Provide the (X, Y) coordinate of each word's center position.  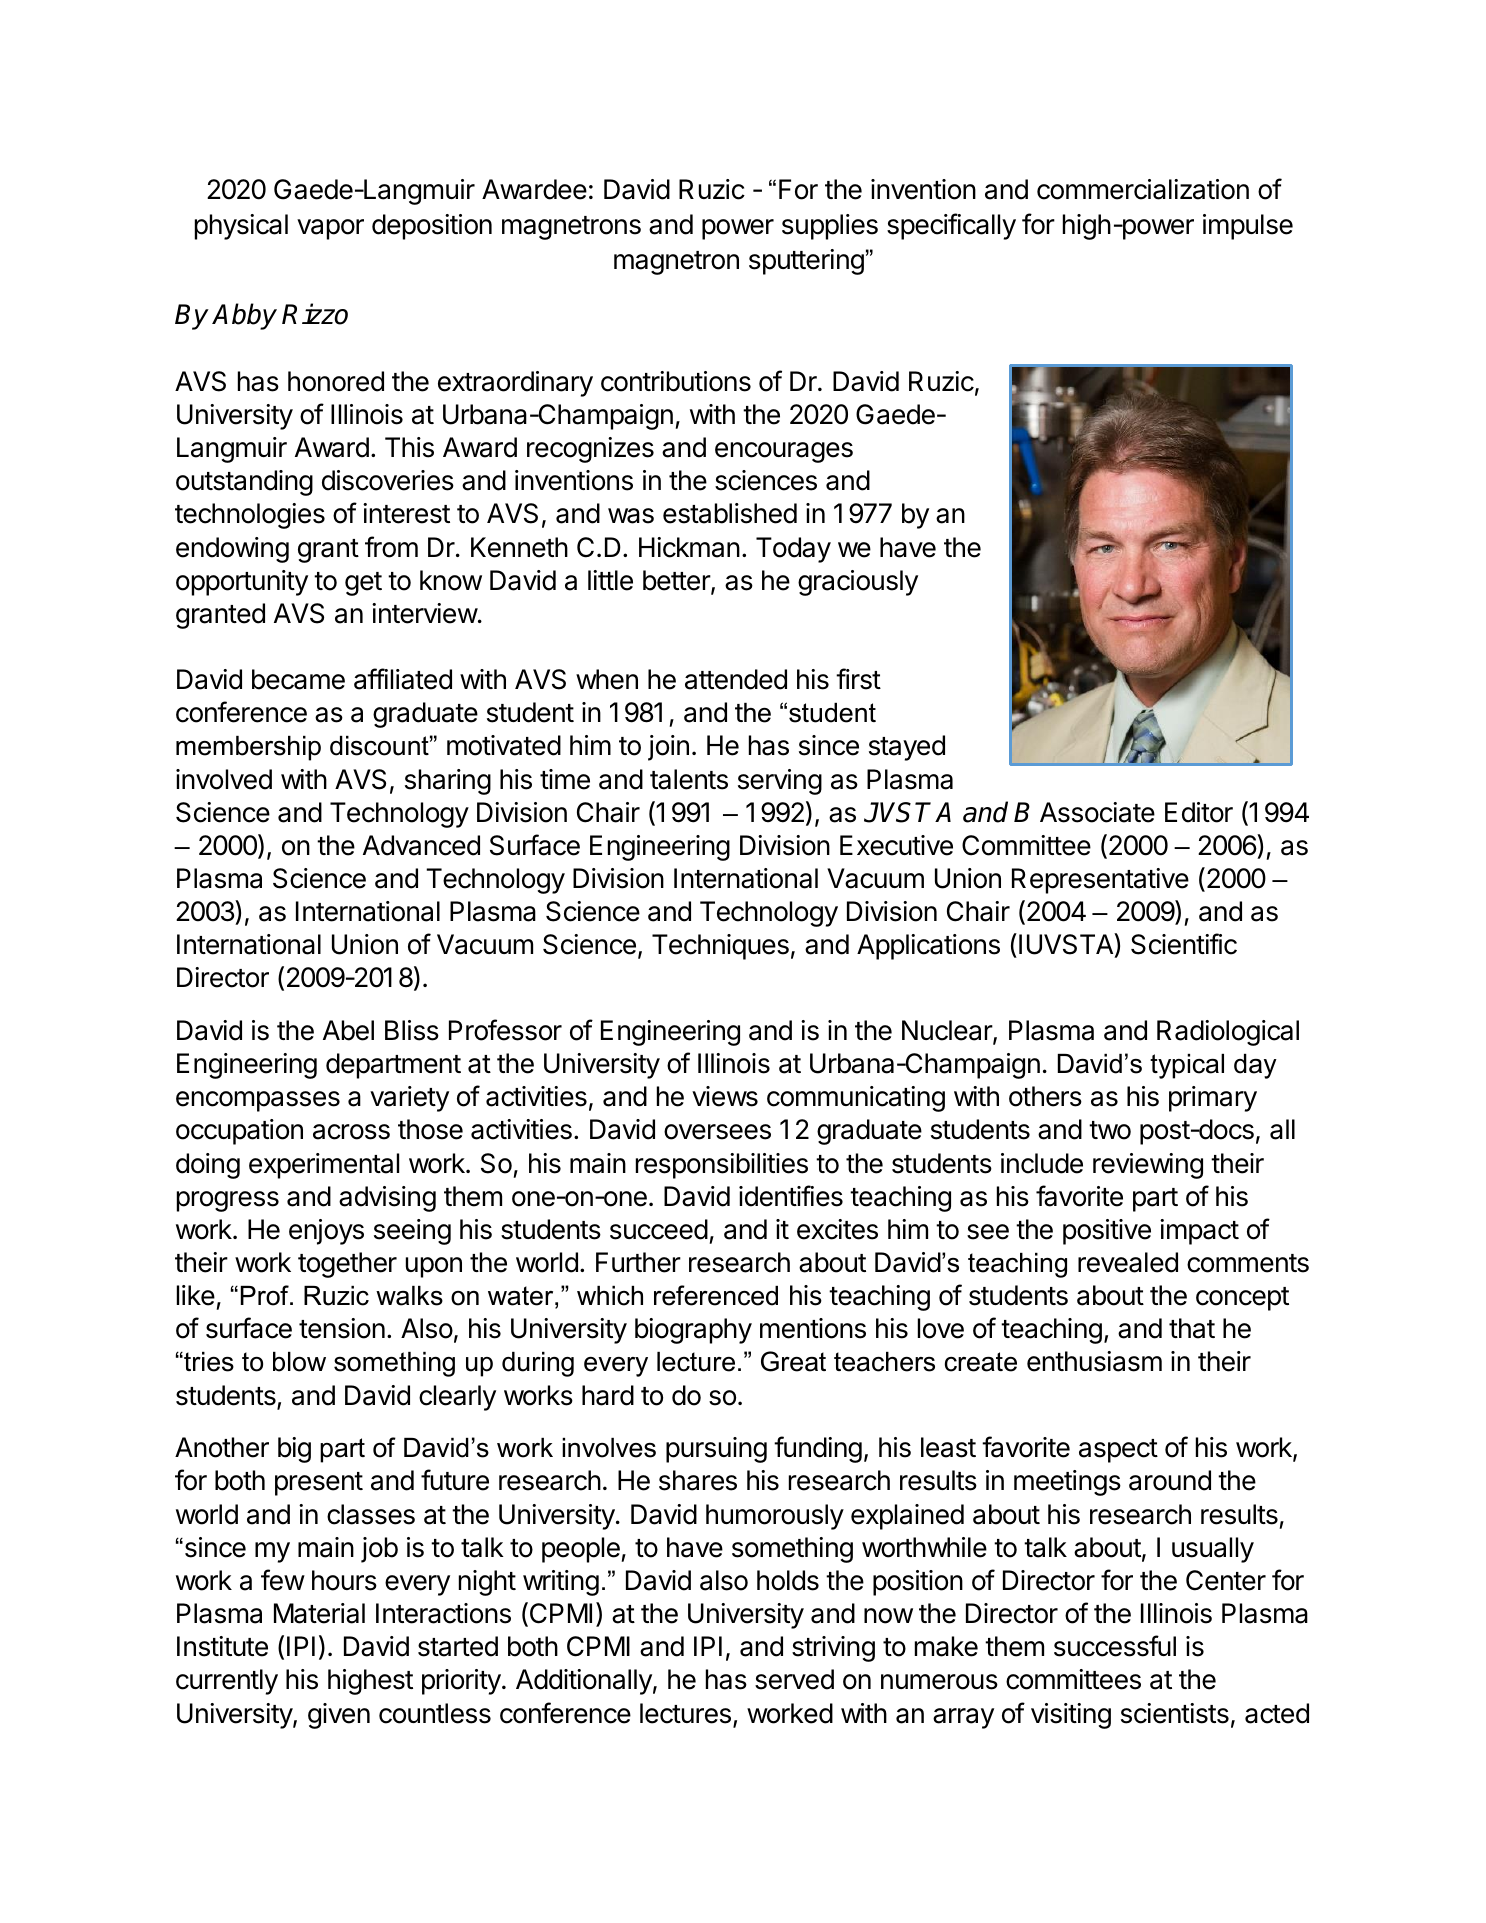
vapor (330, 229)
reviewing (1148, 1166)
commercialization (1143, 189)
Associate (1097, 812)
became (298, 679)
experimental (324, 1166)
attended (736, 679)
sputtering (806, 262)
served (794, 1679)
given (339, 1716)
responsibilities (722, 1166)
